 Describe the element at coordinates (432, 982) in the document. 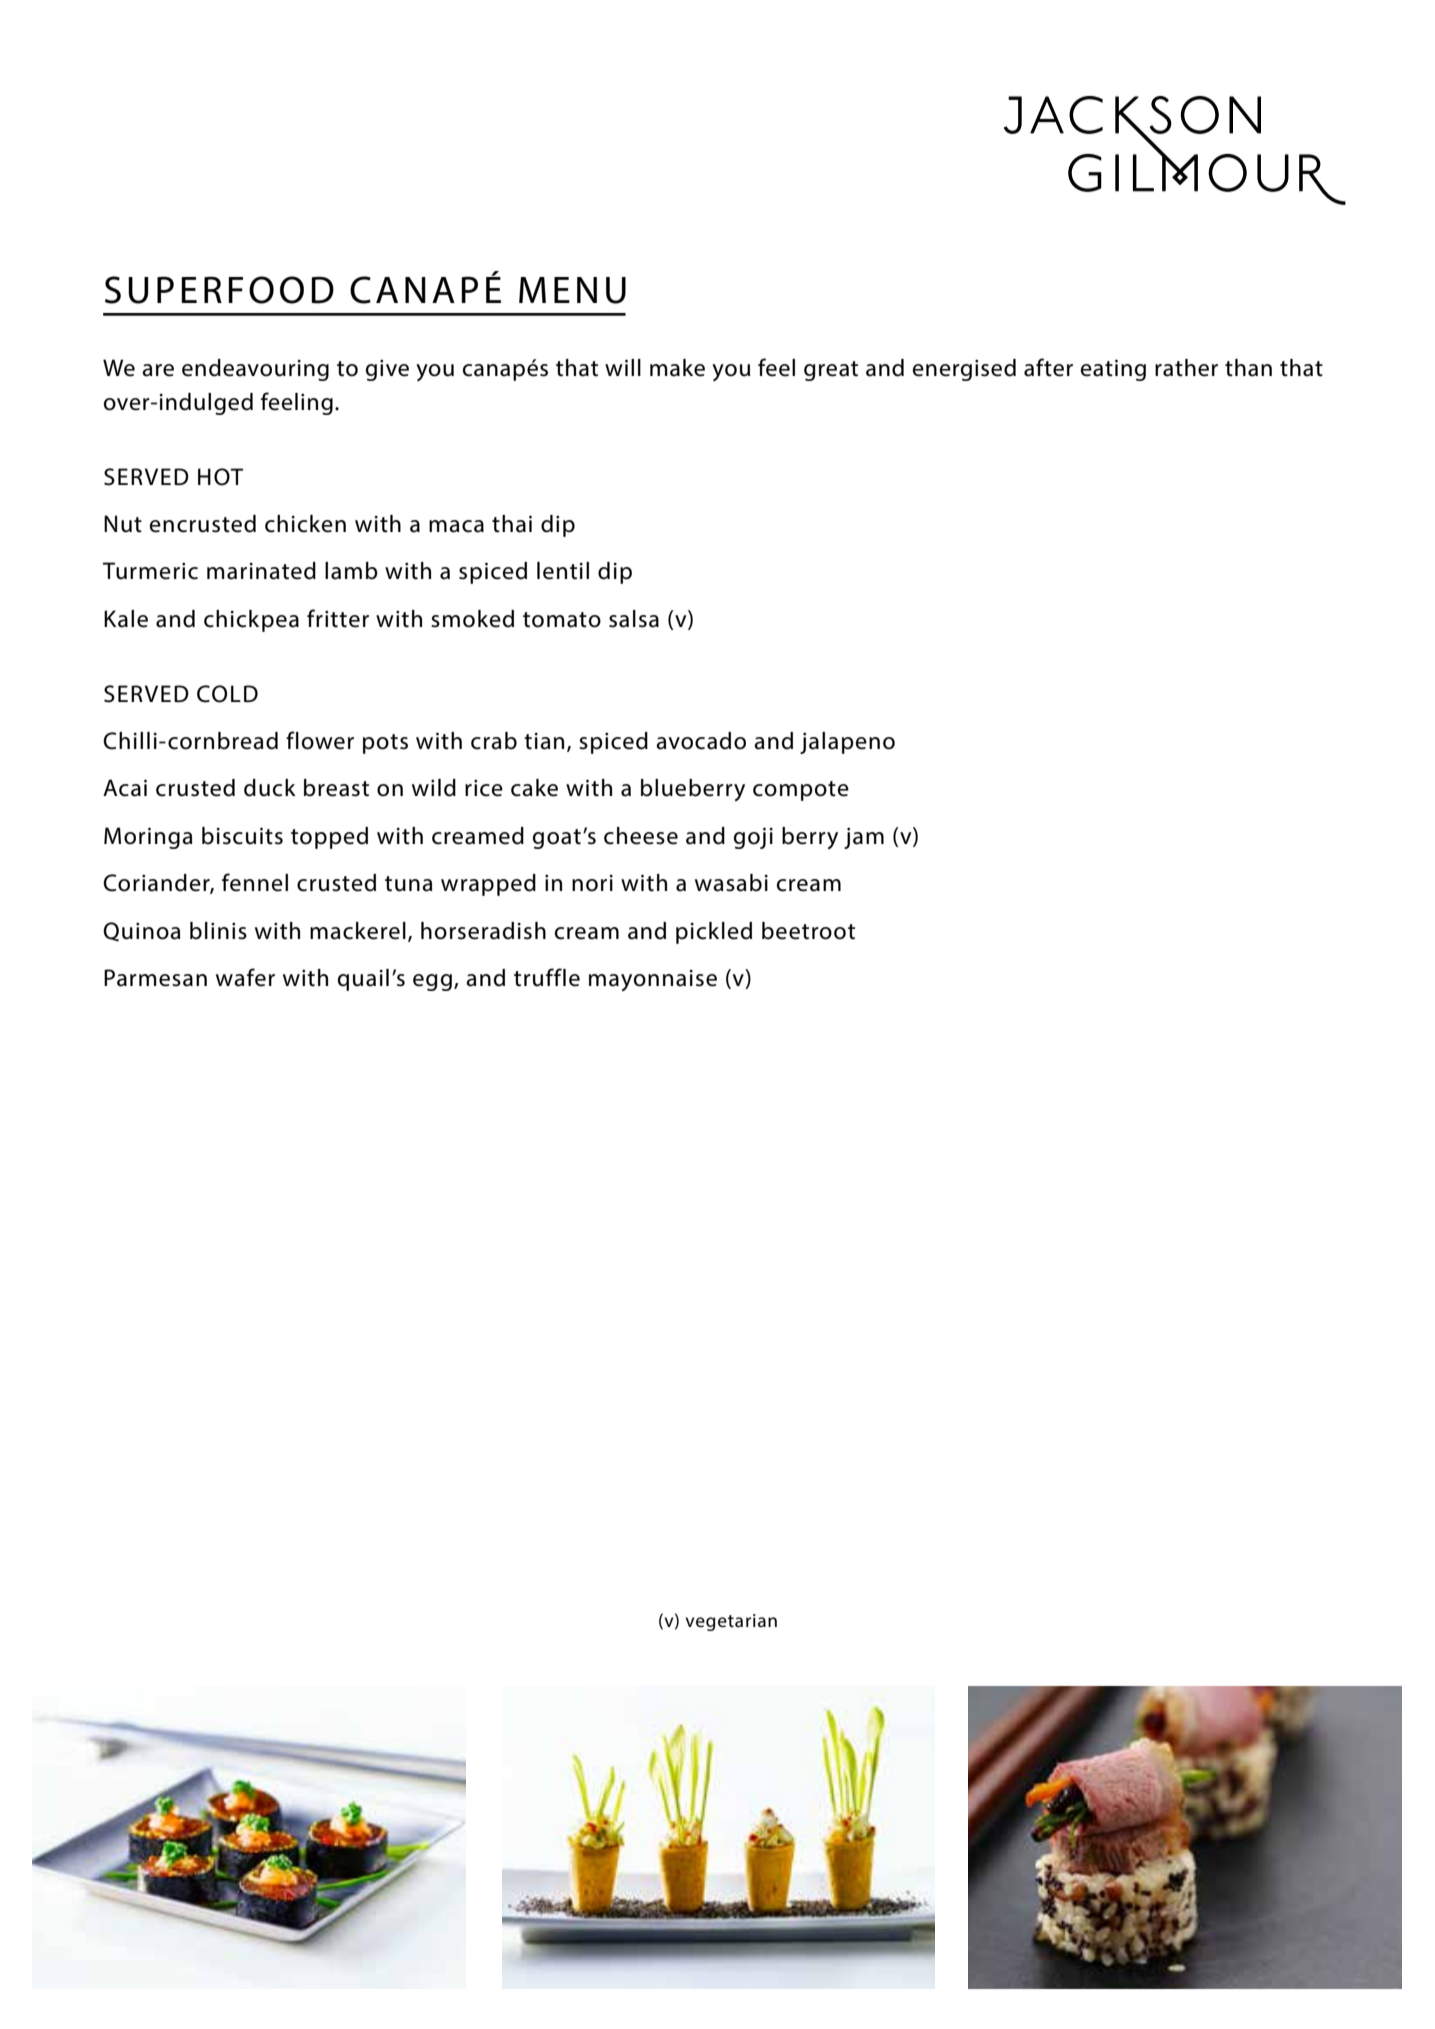

I see `egg` at that location.
